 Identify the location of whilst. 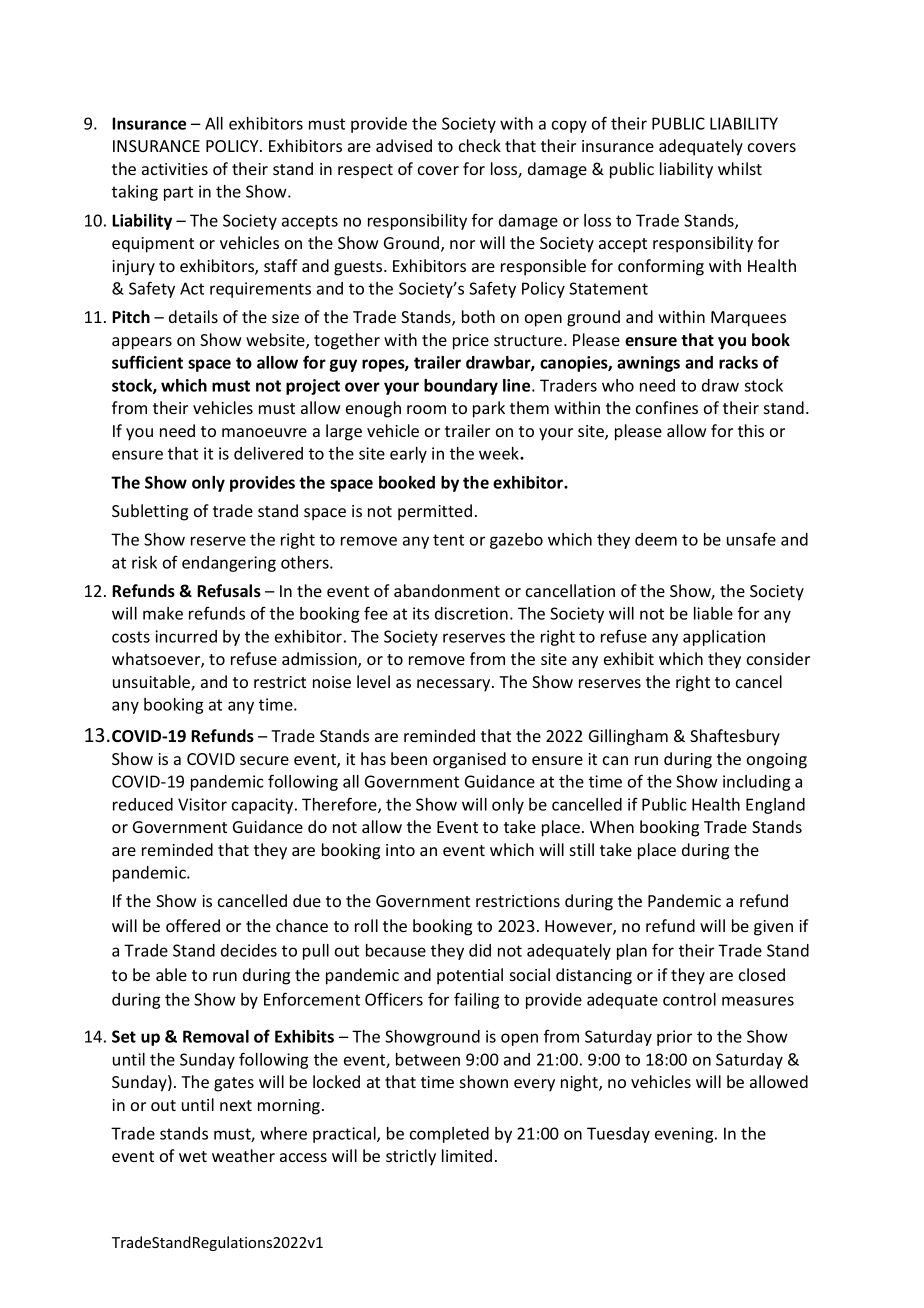
(740, 168).
